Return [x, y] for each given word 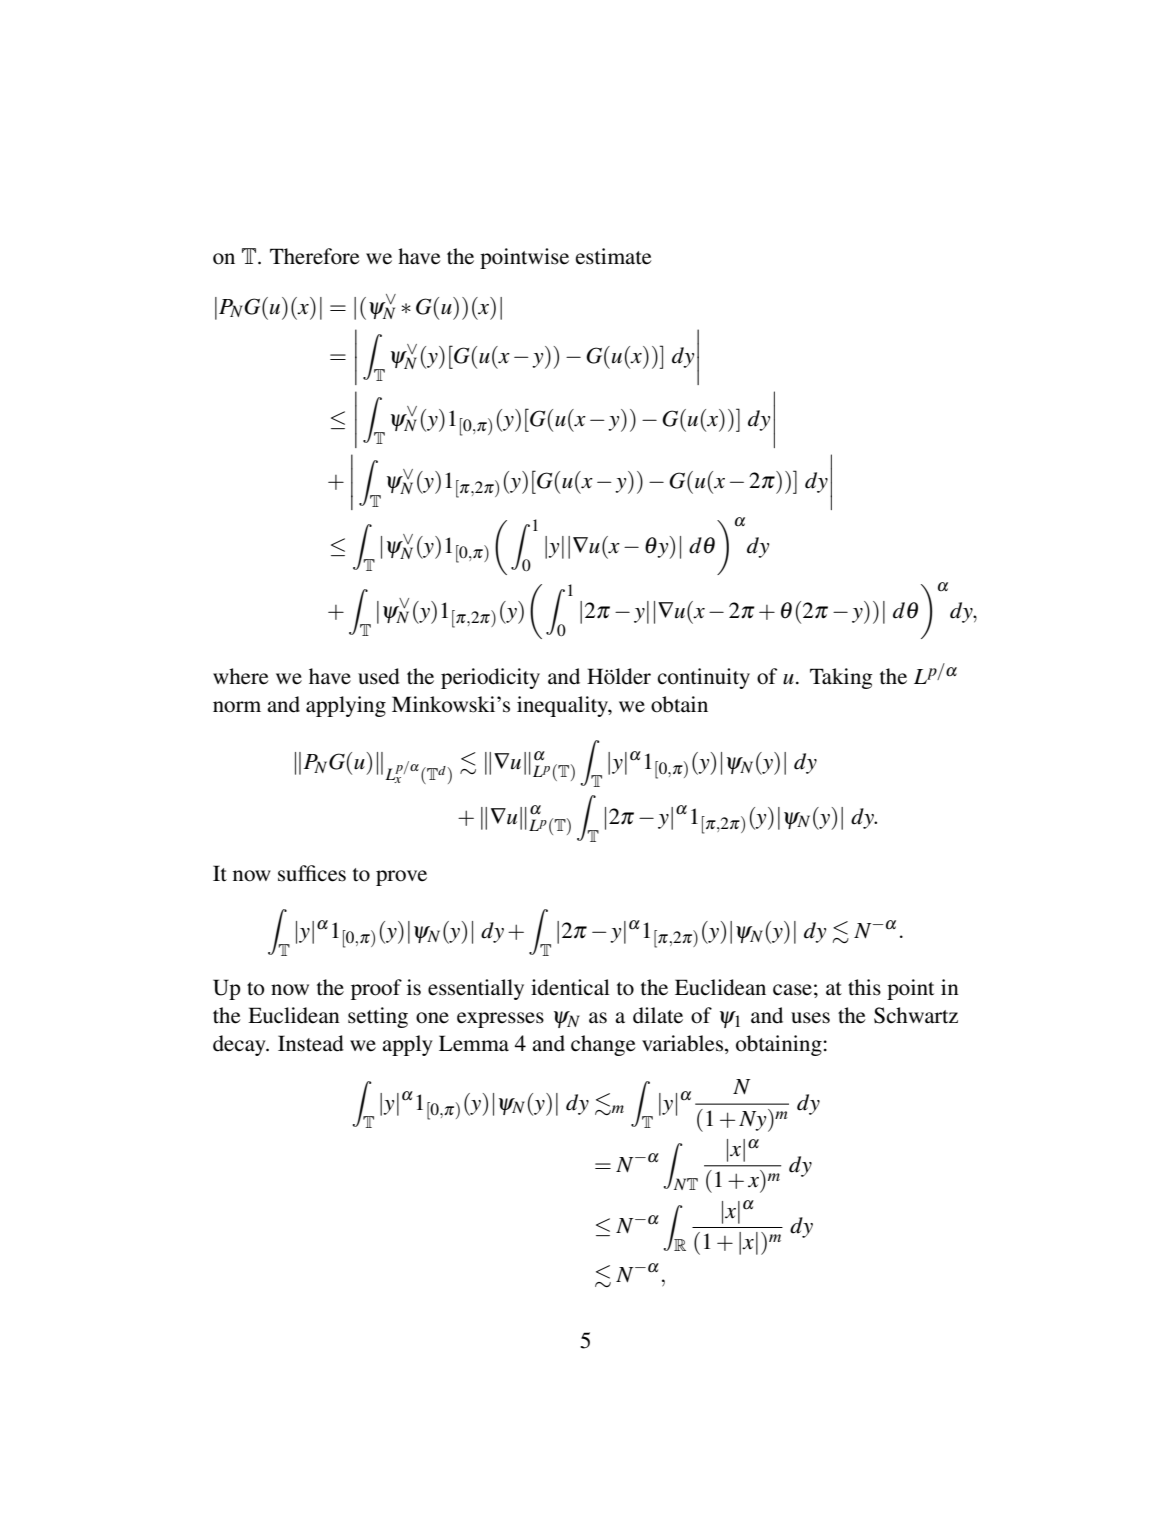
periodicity [490, 678]
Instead [311, 1043]
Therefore [315, 256]
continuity [704, 678]
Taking [841, 678]
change [603, 1045]
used [379, 676]
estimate [614, 256]
